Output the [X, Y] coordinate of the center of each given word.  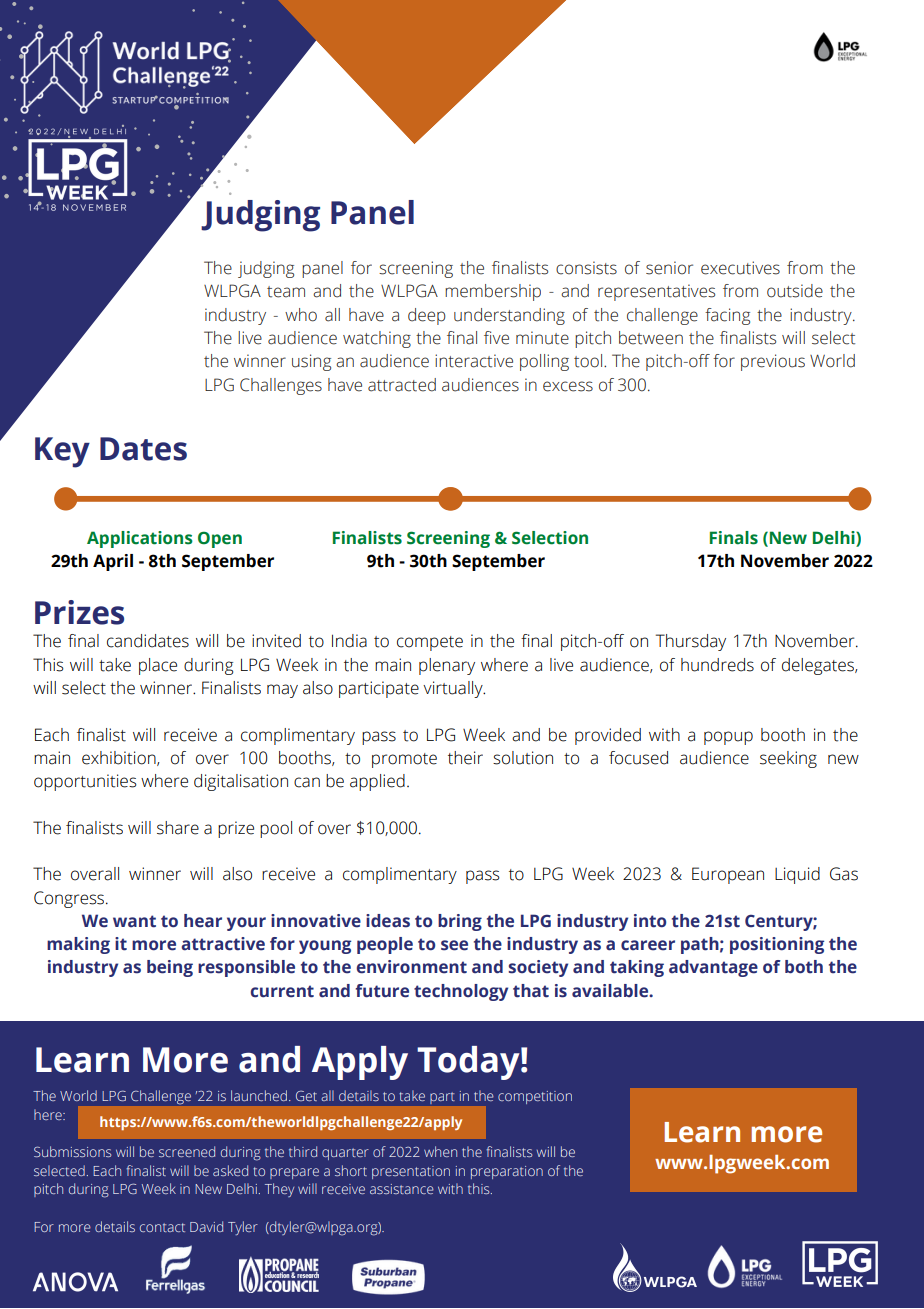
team [286, 292]
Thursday [691, 642]
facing [727, 316]
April [113, 562]
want [134, 921]
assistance [402, 1189]
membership [493, 292]
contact [162, 1227]
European [728, 875]
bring [460, 922]
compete [430, 643]
